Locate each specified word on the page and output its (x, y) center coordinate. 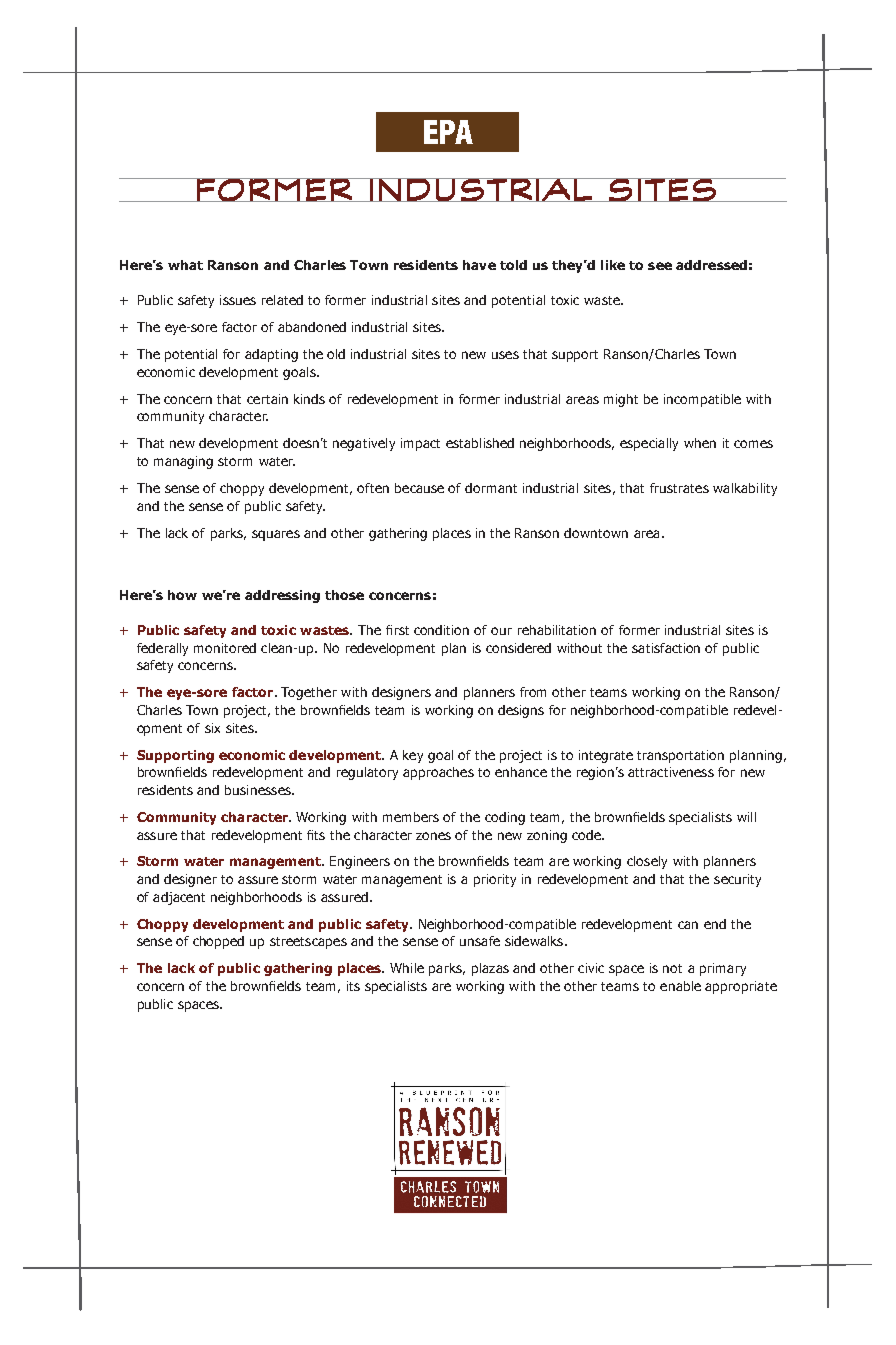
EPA (448, 132)
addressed (711, 265)
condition (441, 630)
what (185, 265)
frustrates (679, 488)
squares (276, 535)
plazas (490, 969)
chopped (218, 942)
